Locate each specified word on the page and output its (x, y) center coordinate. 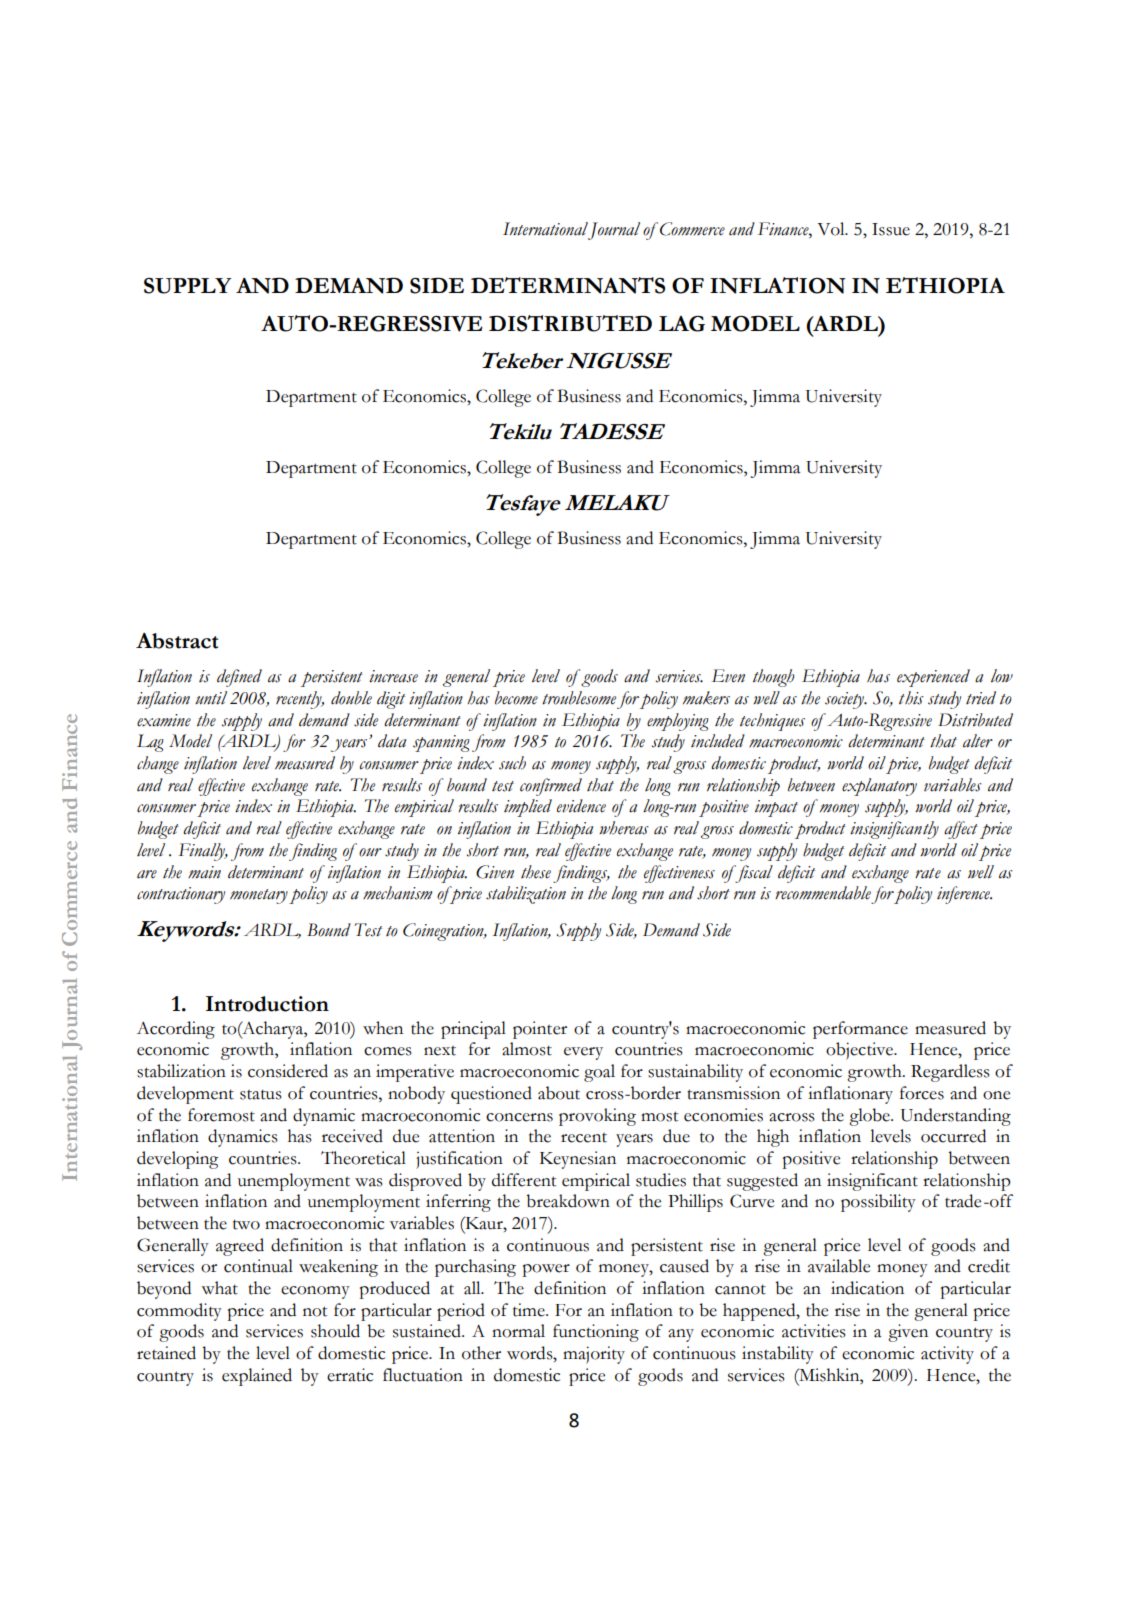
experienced (933, 678)
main (204, 872)
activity (947, 1355)
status (261, 1094)
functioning (596, 1333)
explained (257, 1377)
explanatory (879, 787)
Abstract (177, 641)
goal (599, 1073)
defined (239, 678)
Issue (891, 229)
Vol (832, 229)
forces (922, 1093)
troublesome (579, 698)
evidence (581, 806)
